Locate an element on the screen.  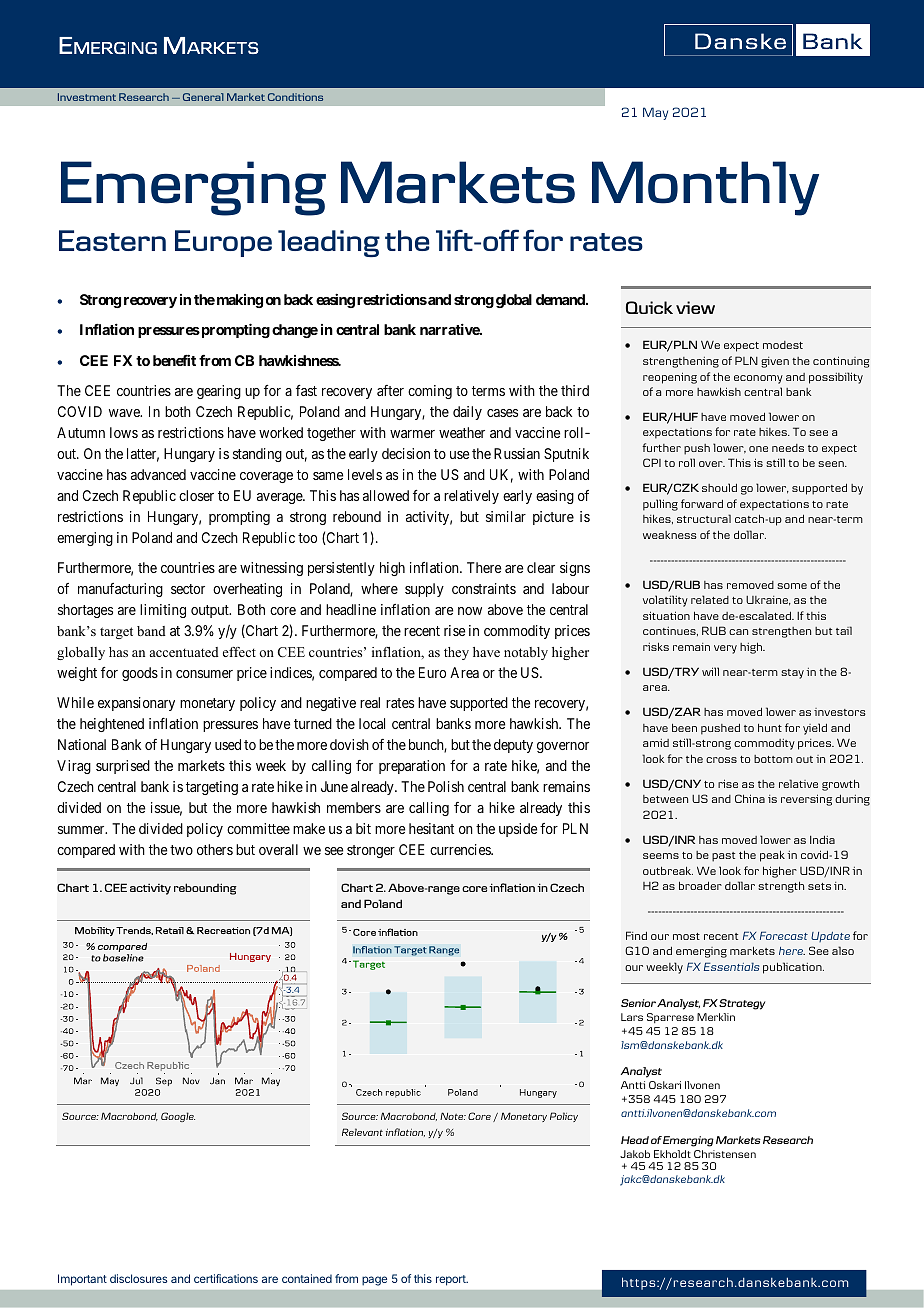
two is located at coordinates (181, 850).
